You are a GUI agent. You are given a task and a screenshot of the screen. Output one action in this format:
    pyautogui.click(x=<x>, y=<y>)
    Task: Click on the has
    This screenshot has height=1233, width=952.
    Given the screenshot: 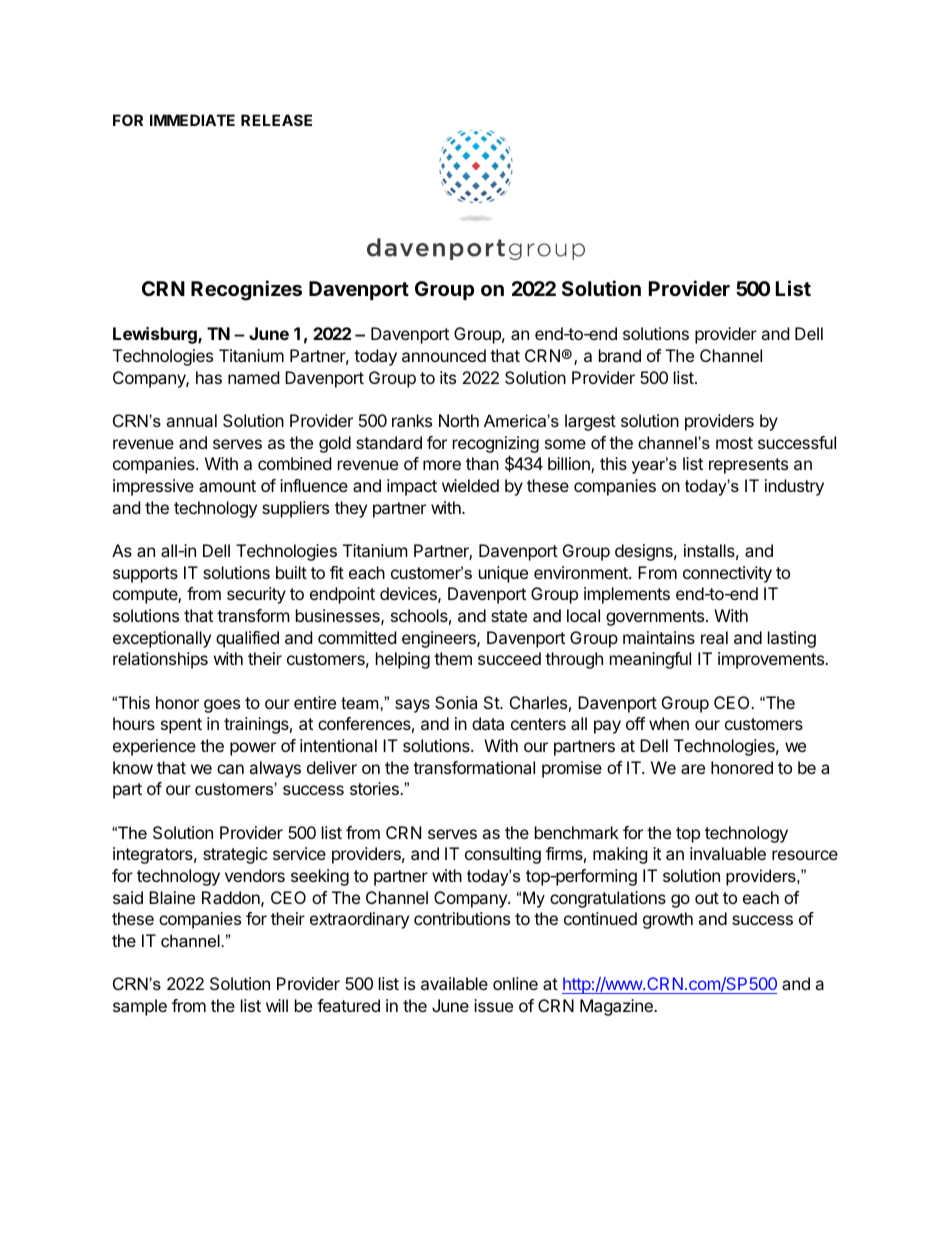 What is the action you would take?
    pyautogui.click(x=209, y=377)
